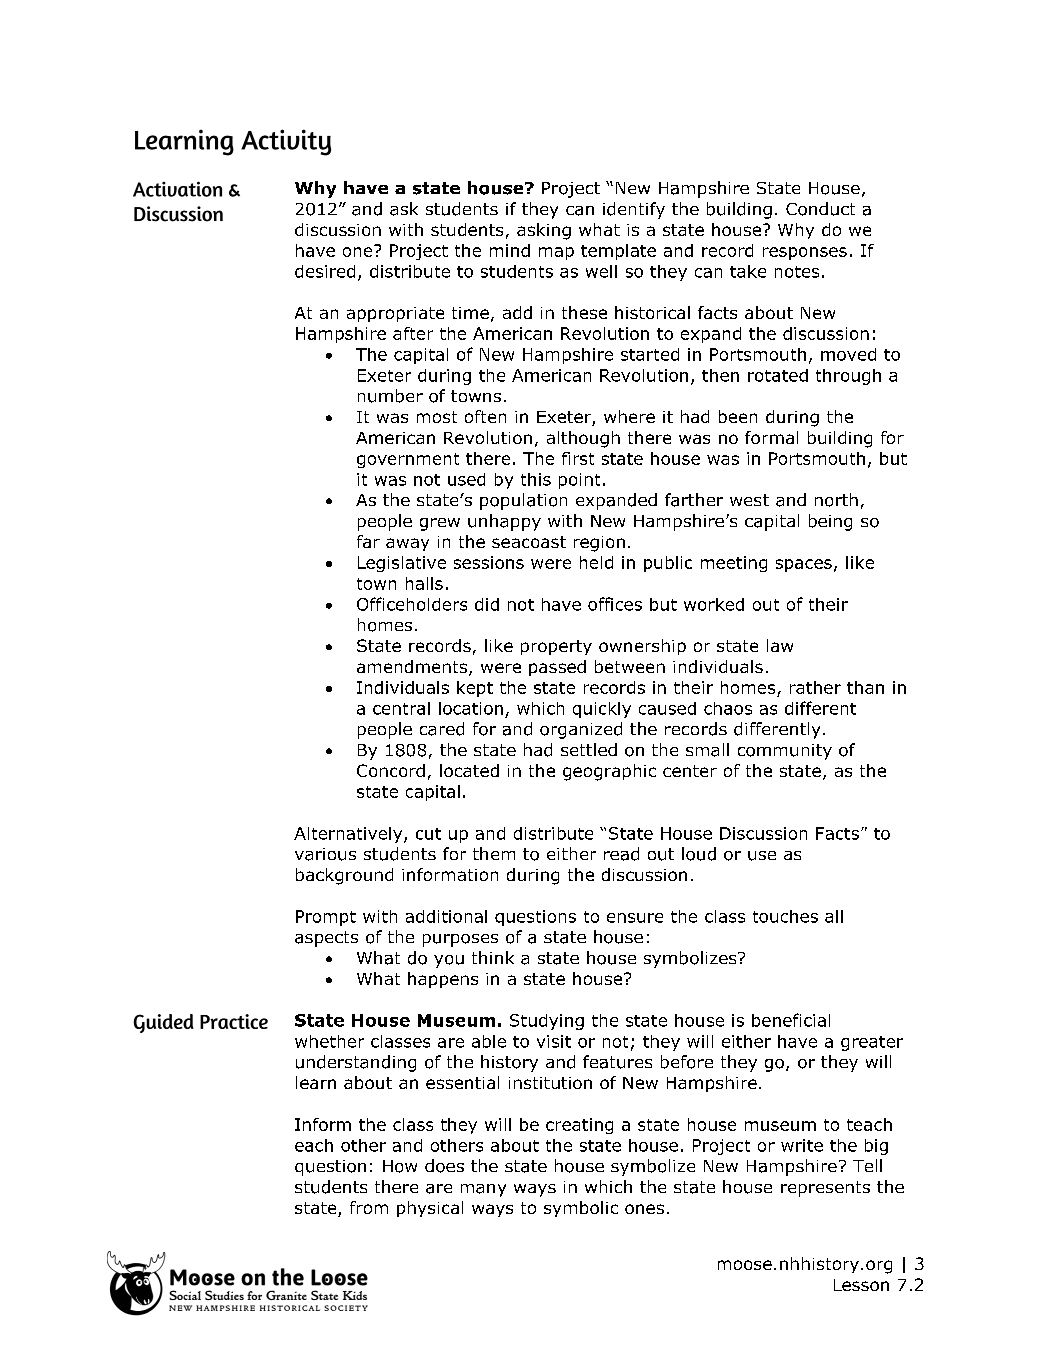 This screenshot has width=1048, height=1356. What do you see at coordinates (547, 1022) in the screenshot?
I see `Studying` at bounding box center [547, 1022].
